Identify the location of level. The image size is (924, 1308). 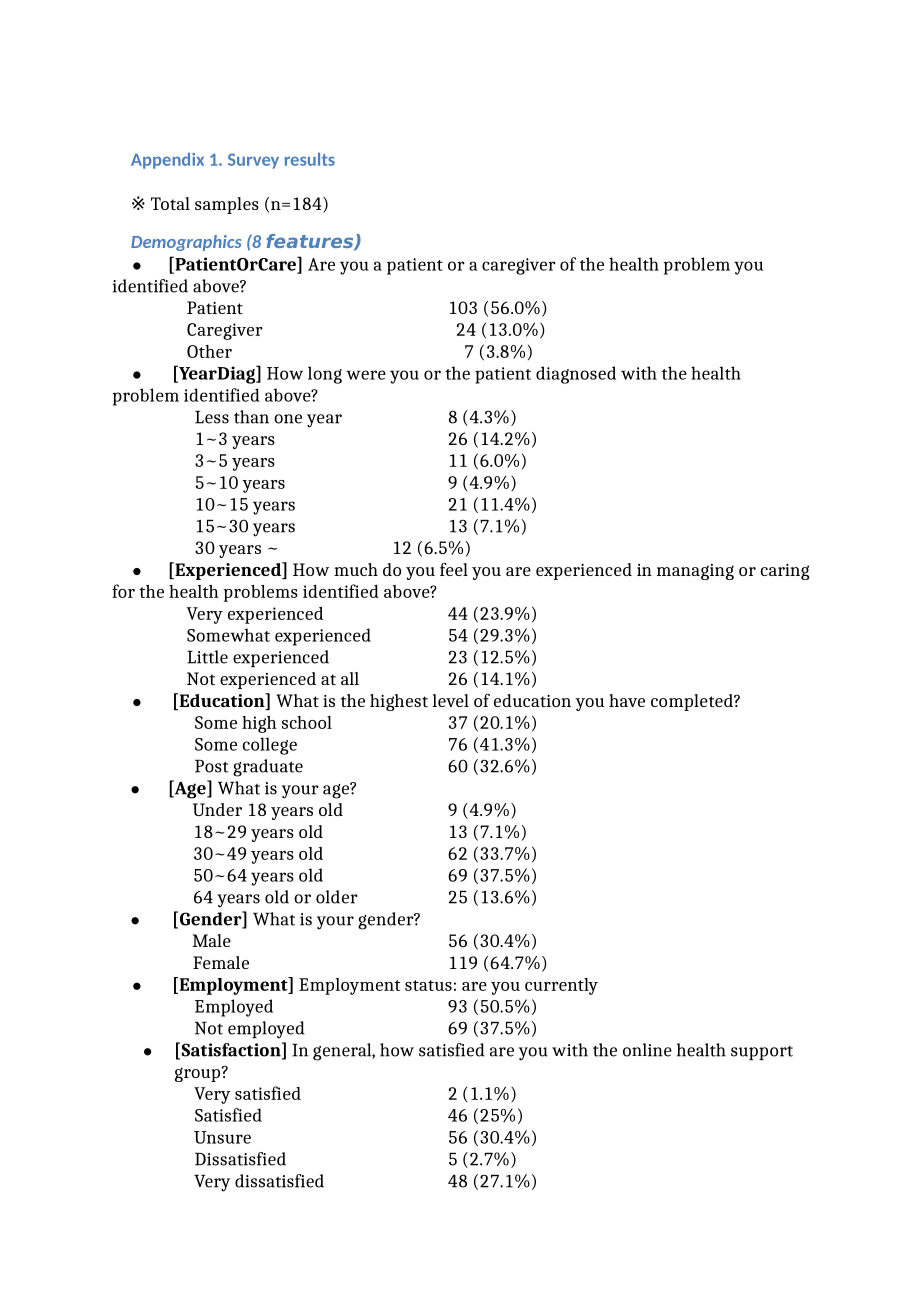
(450, 700).
